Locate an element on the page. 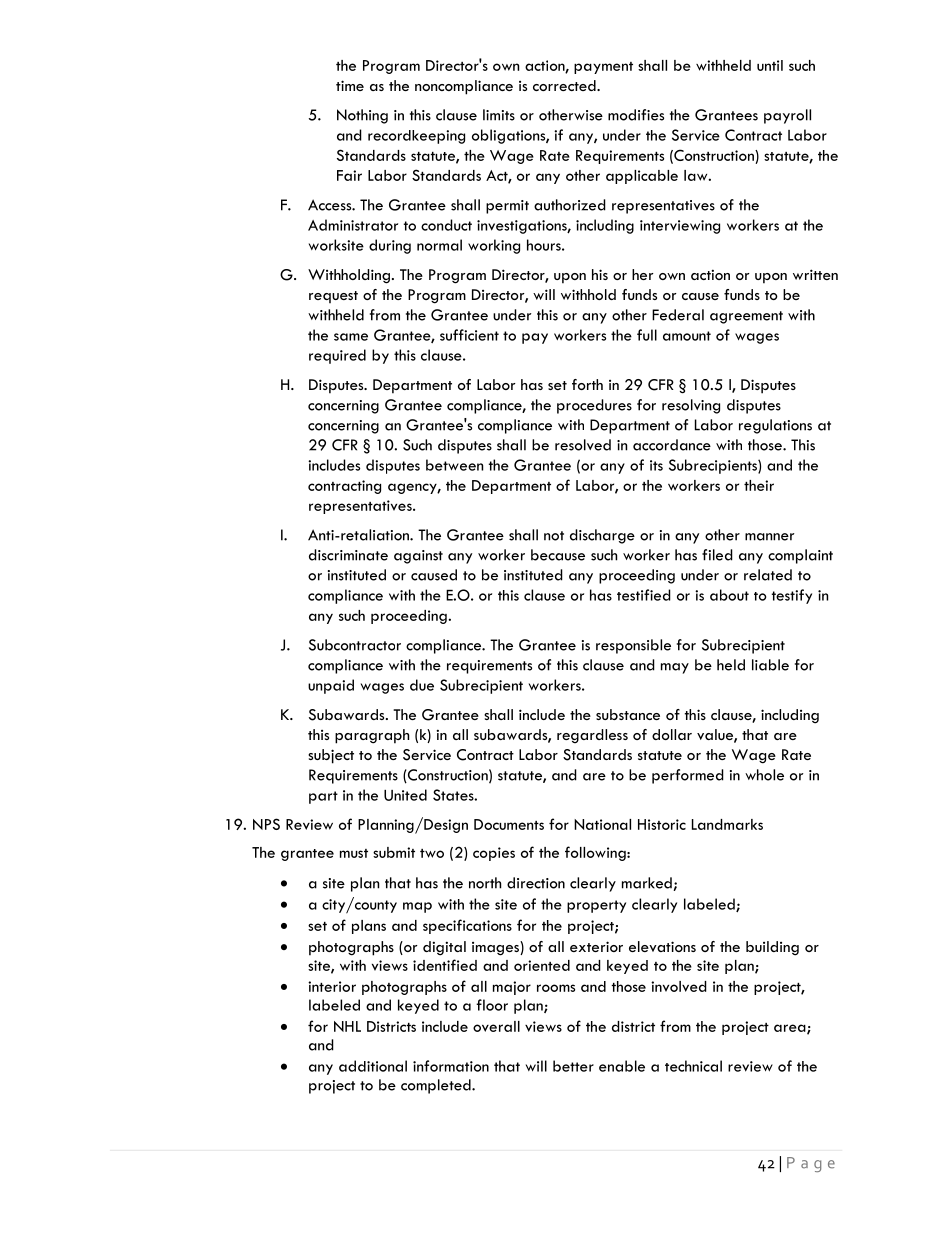 The width and height of the image is (952, 1233). time is located at coordinates (350, 85).
